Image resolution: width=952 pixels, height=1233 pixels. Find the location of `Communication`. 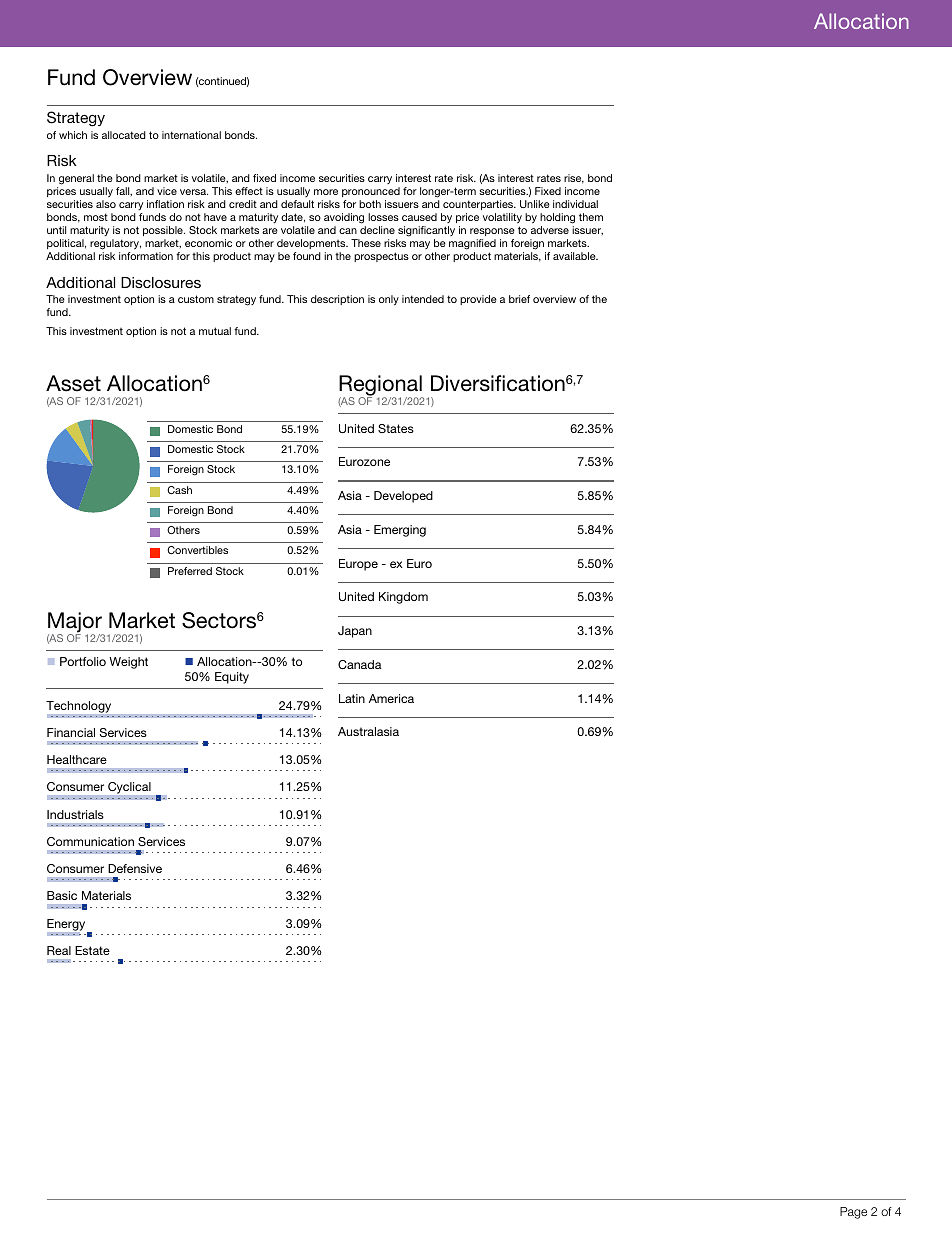

Communication is located at coordinates (90, 841).
